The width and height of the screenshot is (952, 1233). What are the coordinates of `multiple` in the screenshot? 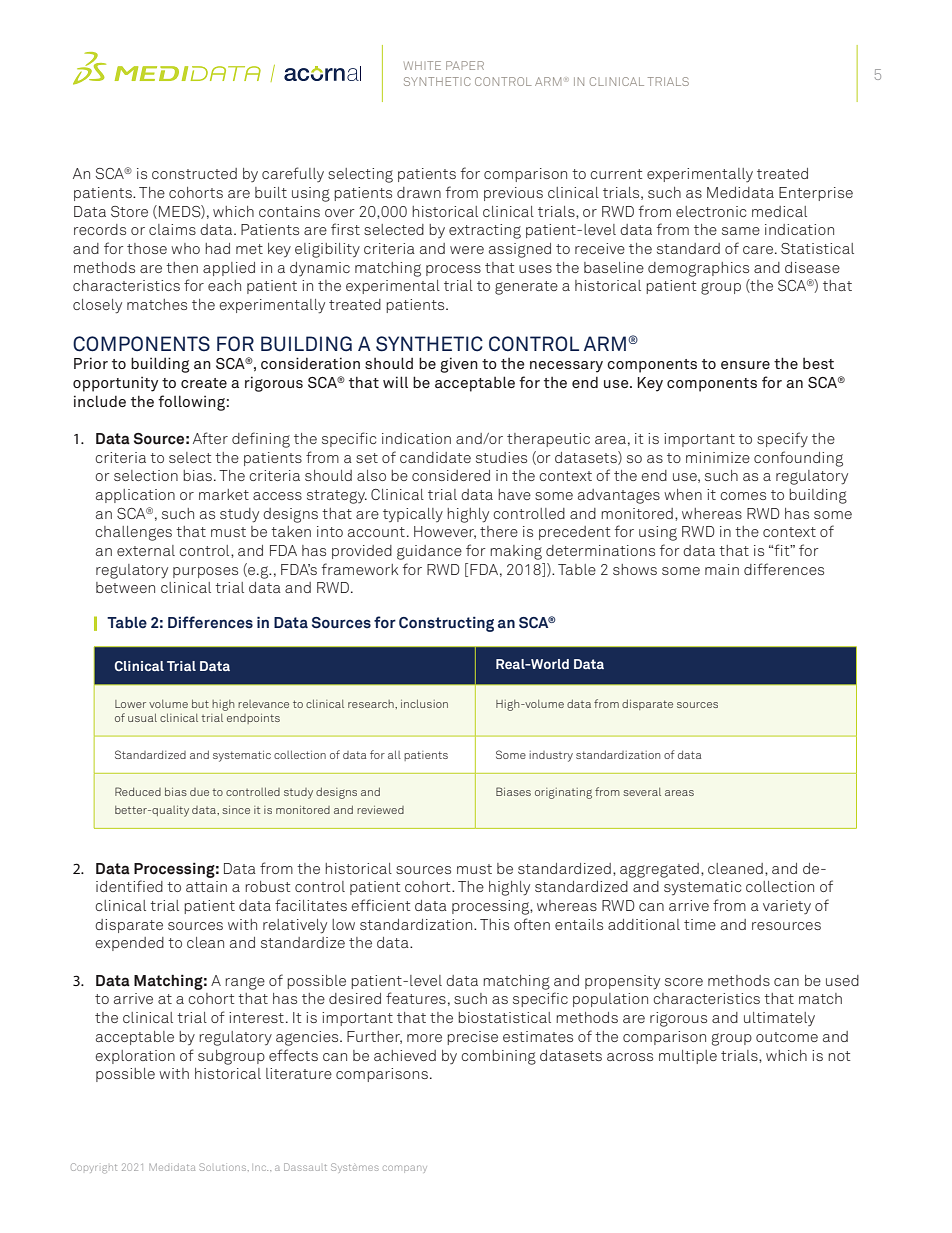 It's located at (688, 1057).
